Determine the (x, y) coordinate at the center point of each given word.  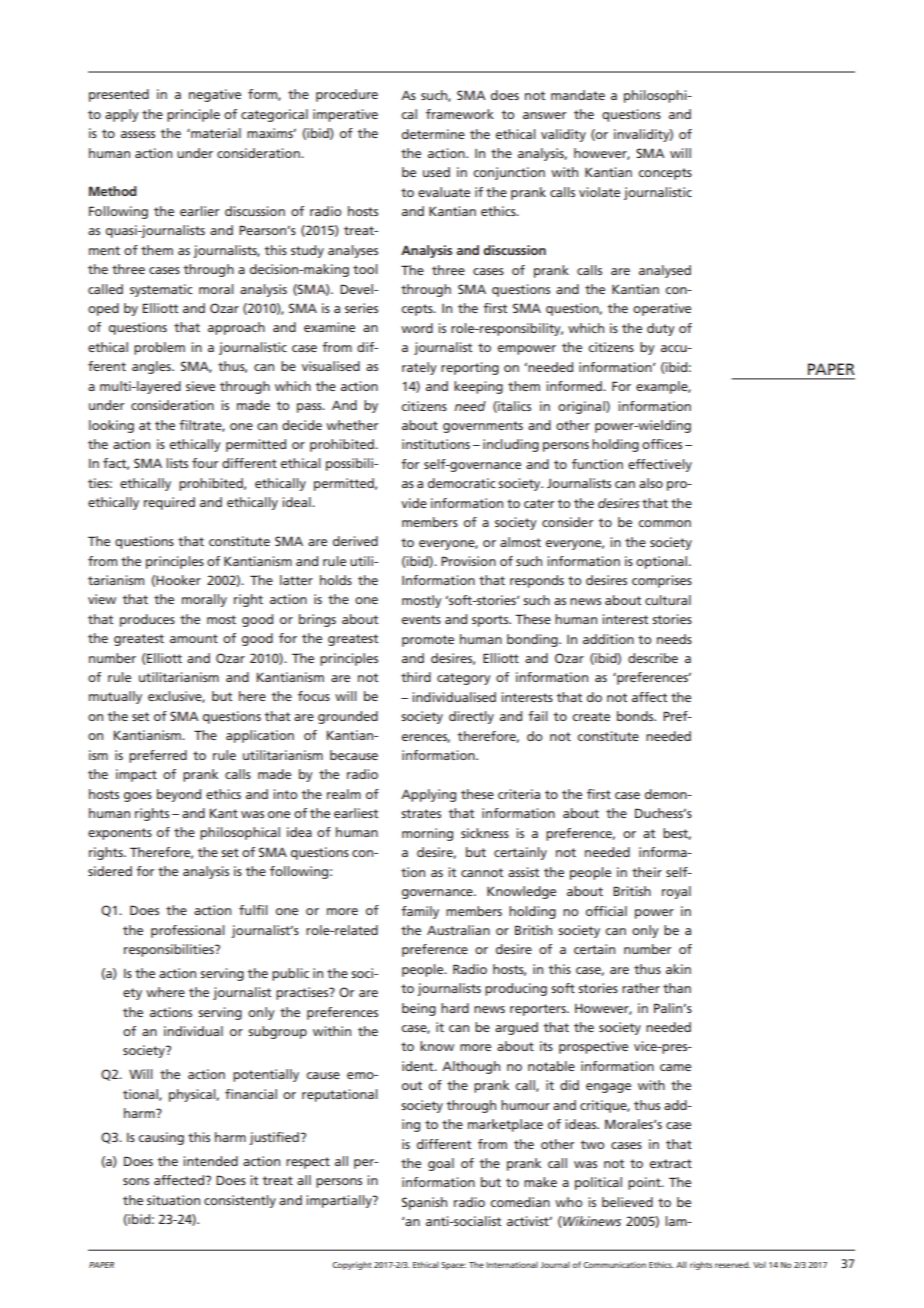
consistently (240, 1201)
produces (147, 620)
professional (188, 931)
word (417, 328)
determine (433, 134)
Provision (468, 561)
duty (661, 329)
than (677, 988)
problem (159, 348)
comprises (662, 581)
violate (599, 192)
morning (427, 834)
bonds (636, 716)
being (419, 1009)
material (215, 133)
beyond (179, 795)
